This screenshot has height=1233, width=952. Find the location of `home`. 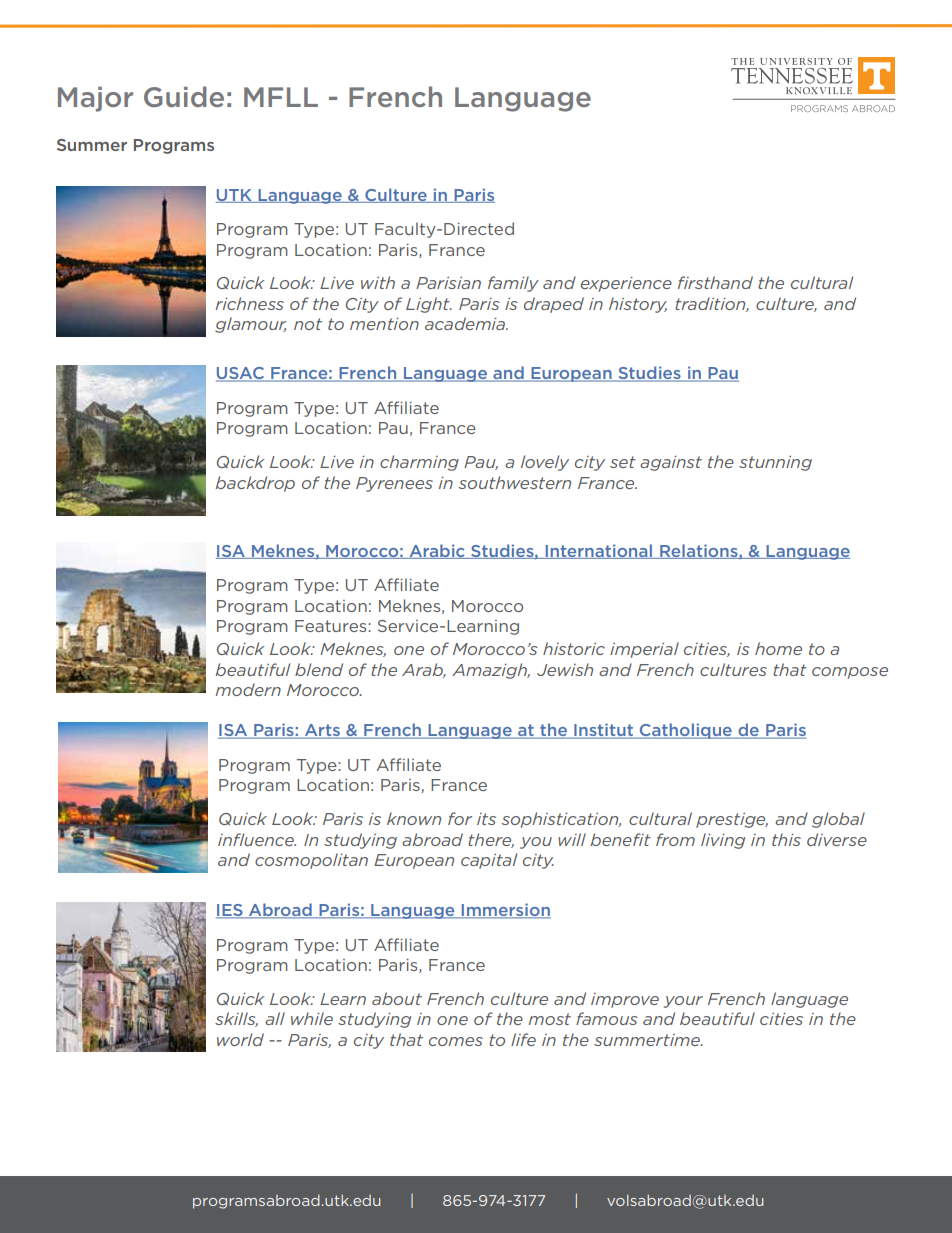

home is located at coordinates (778, 648).
